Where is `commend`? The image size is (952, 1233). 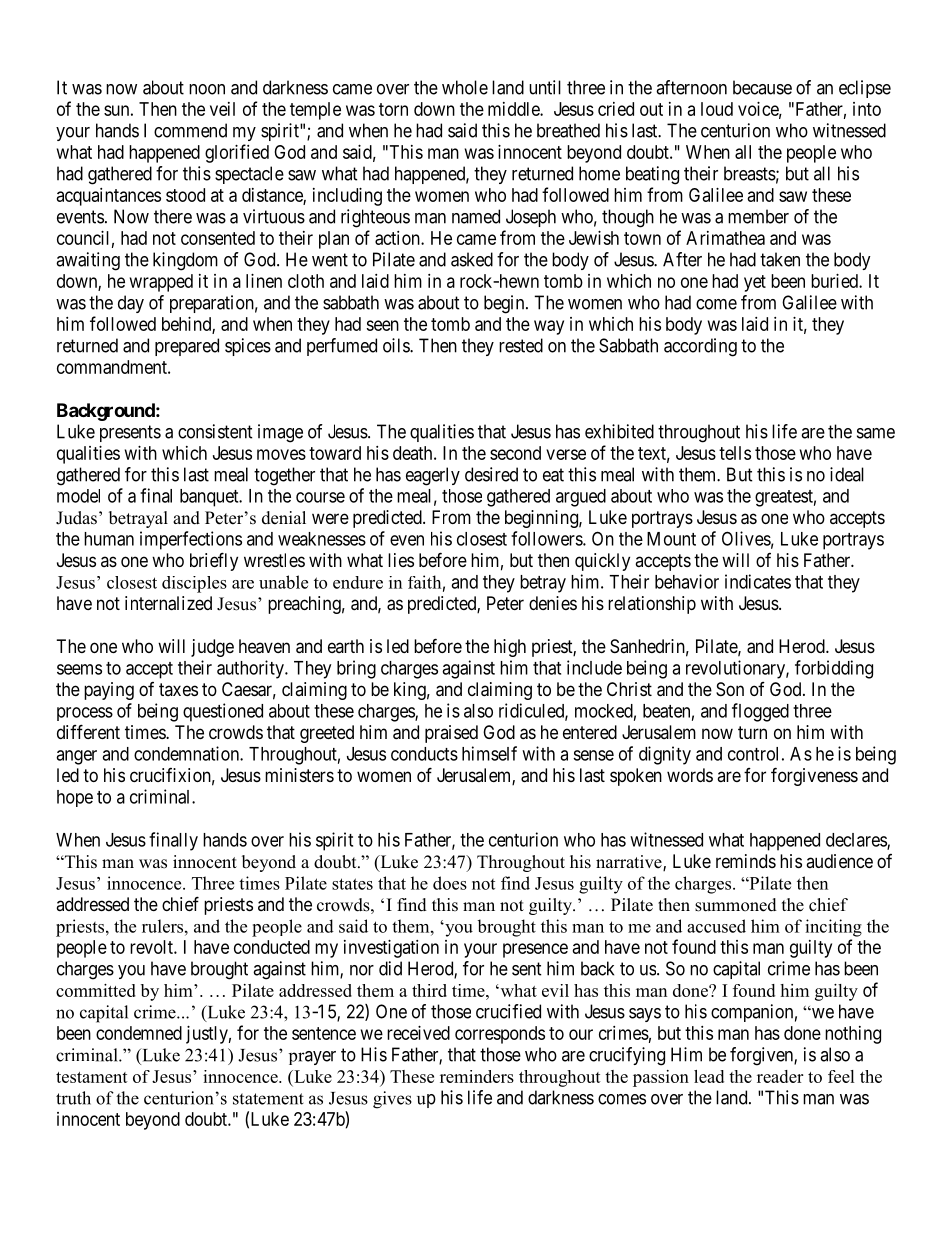
commend is located at coordinates (190, 130).
